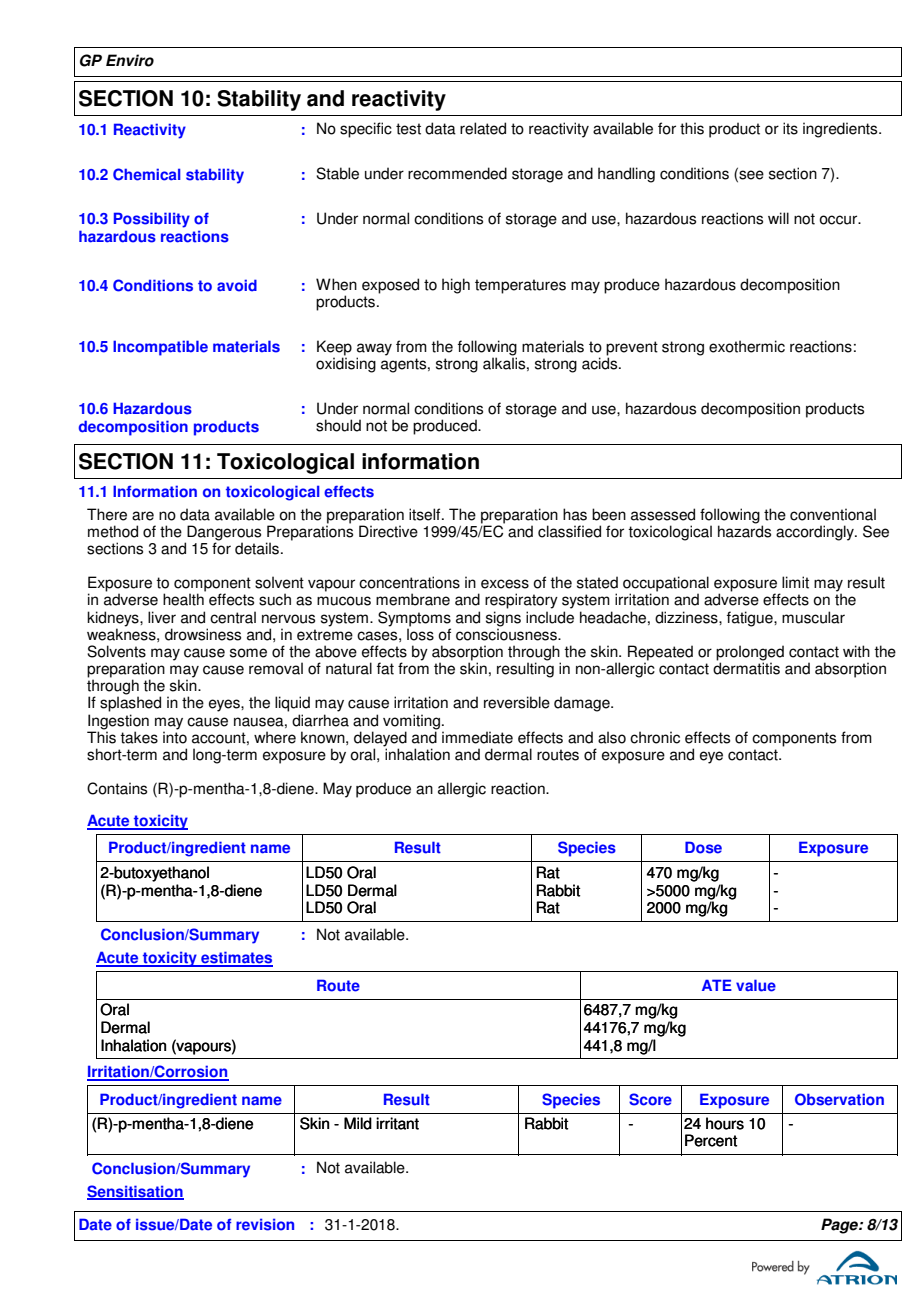 This image has width=924, height=1308. I want to click on are, so click(143, 516).
